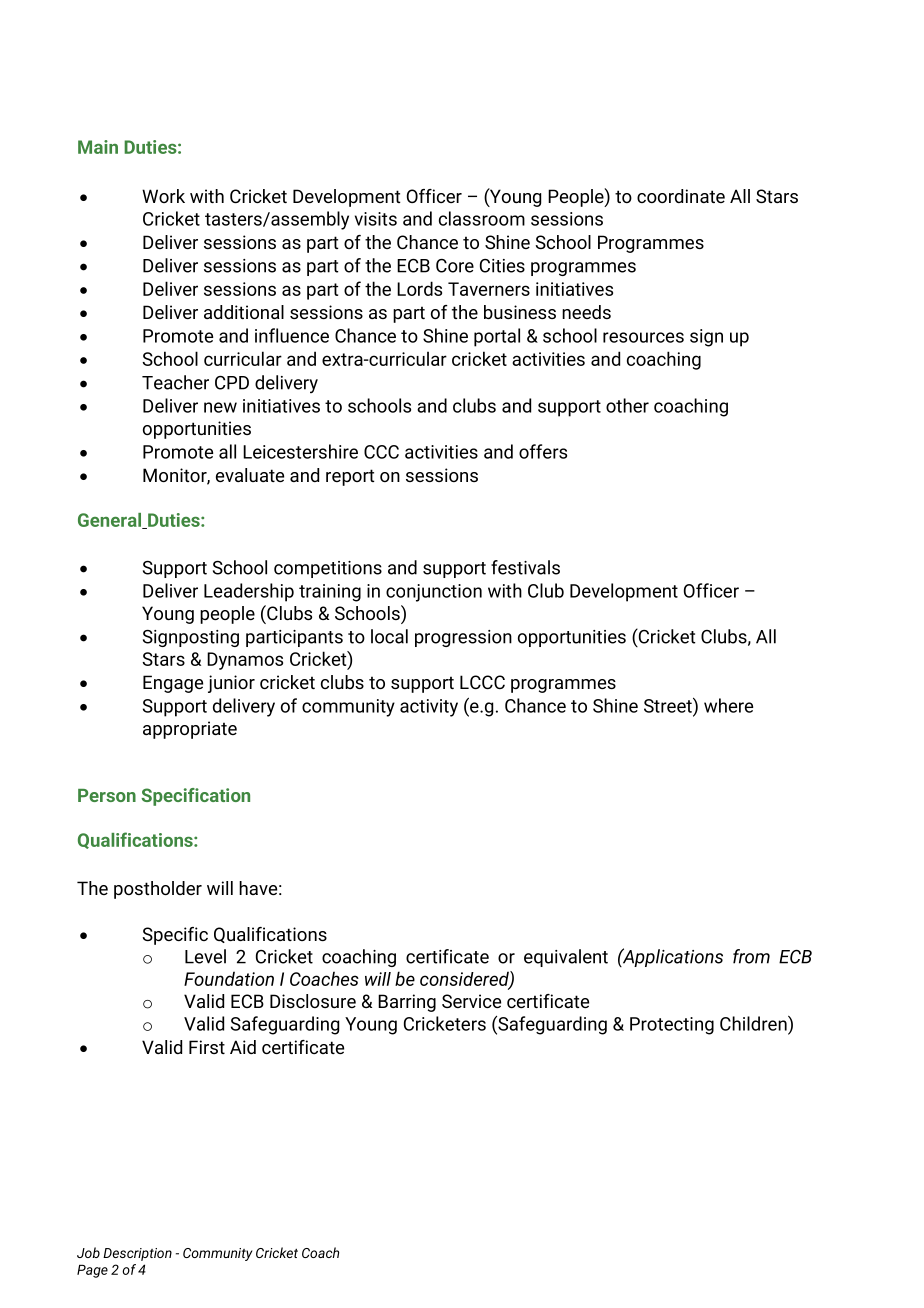 The height and width of the screenshot is (1308, 924). I want to click on Work, so click(163, 196).
